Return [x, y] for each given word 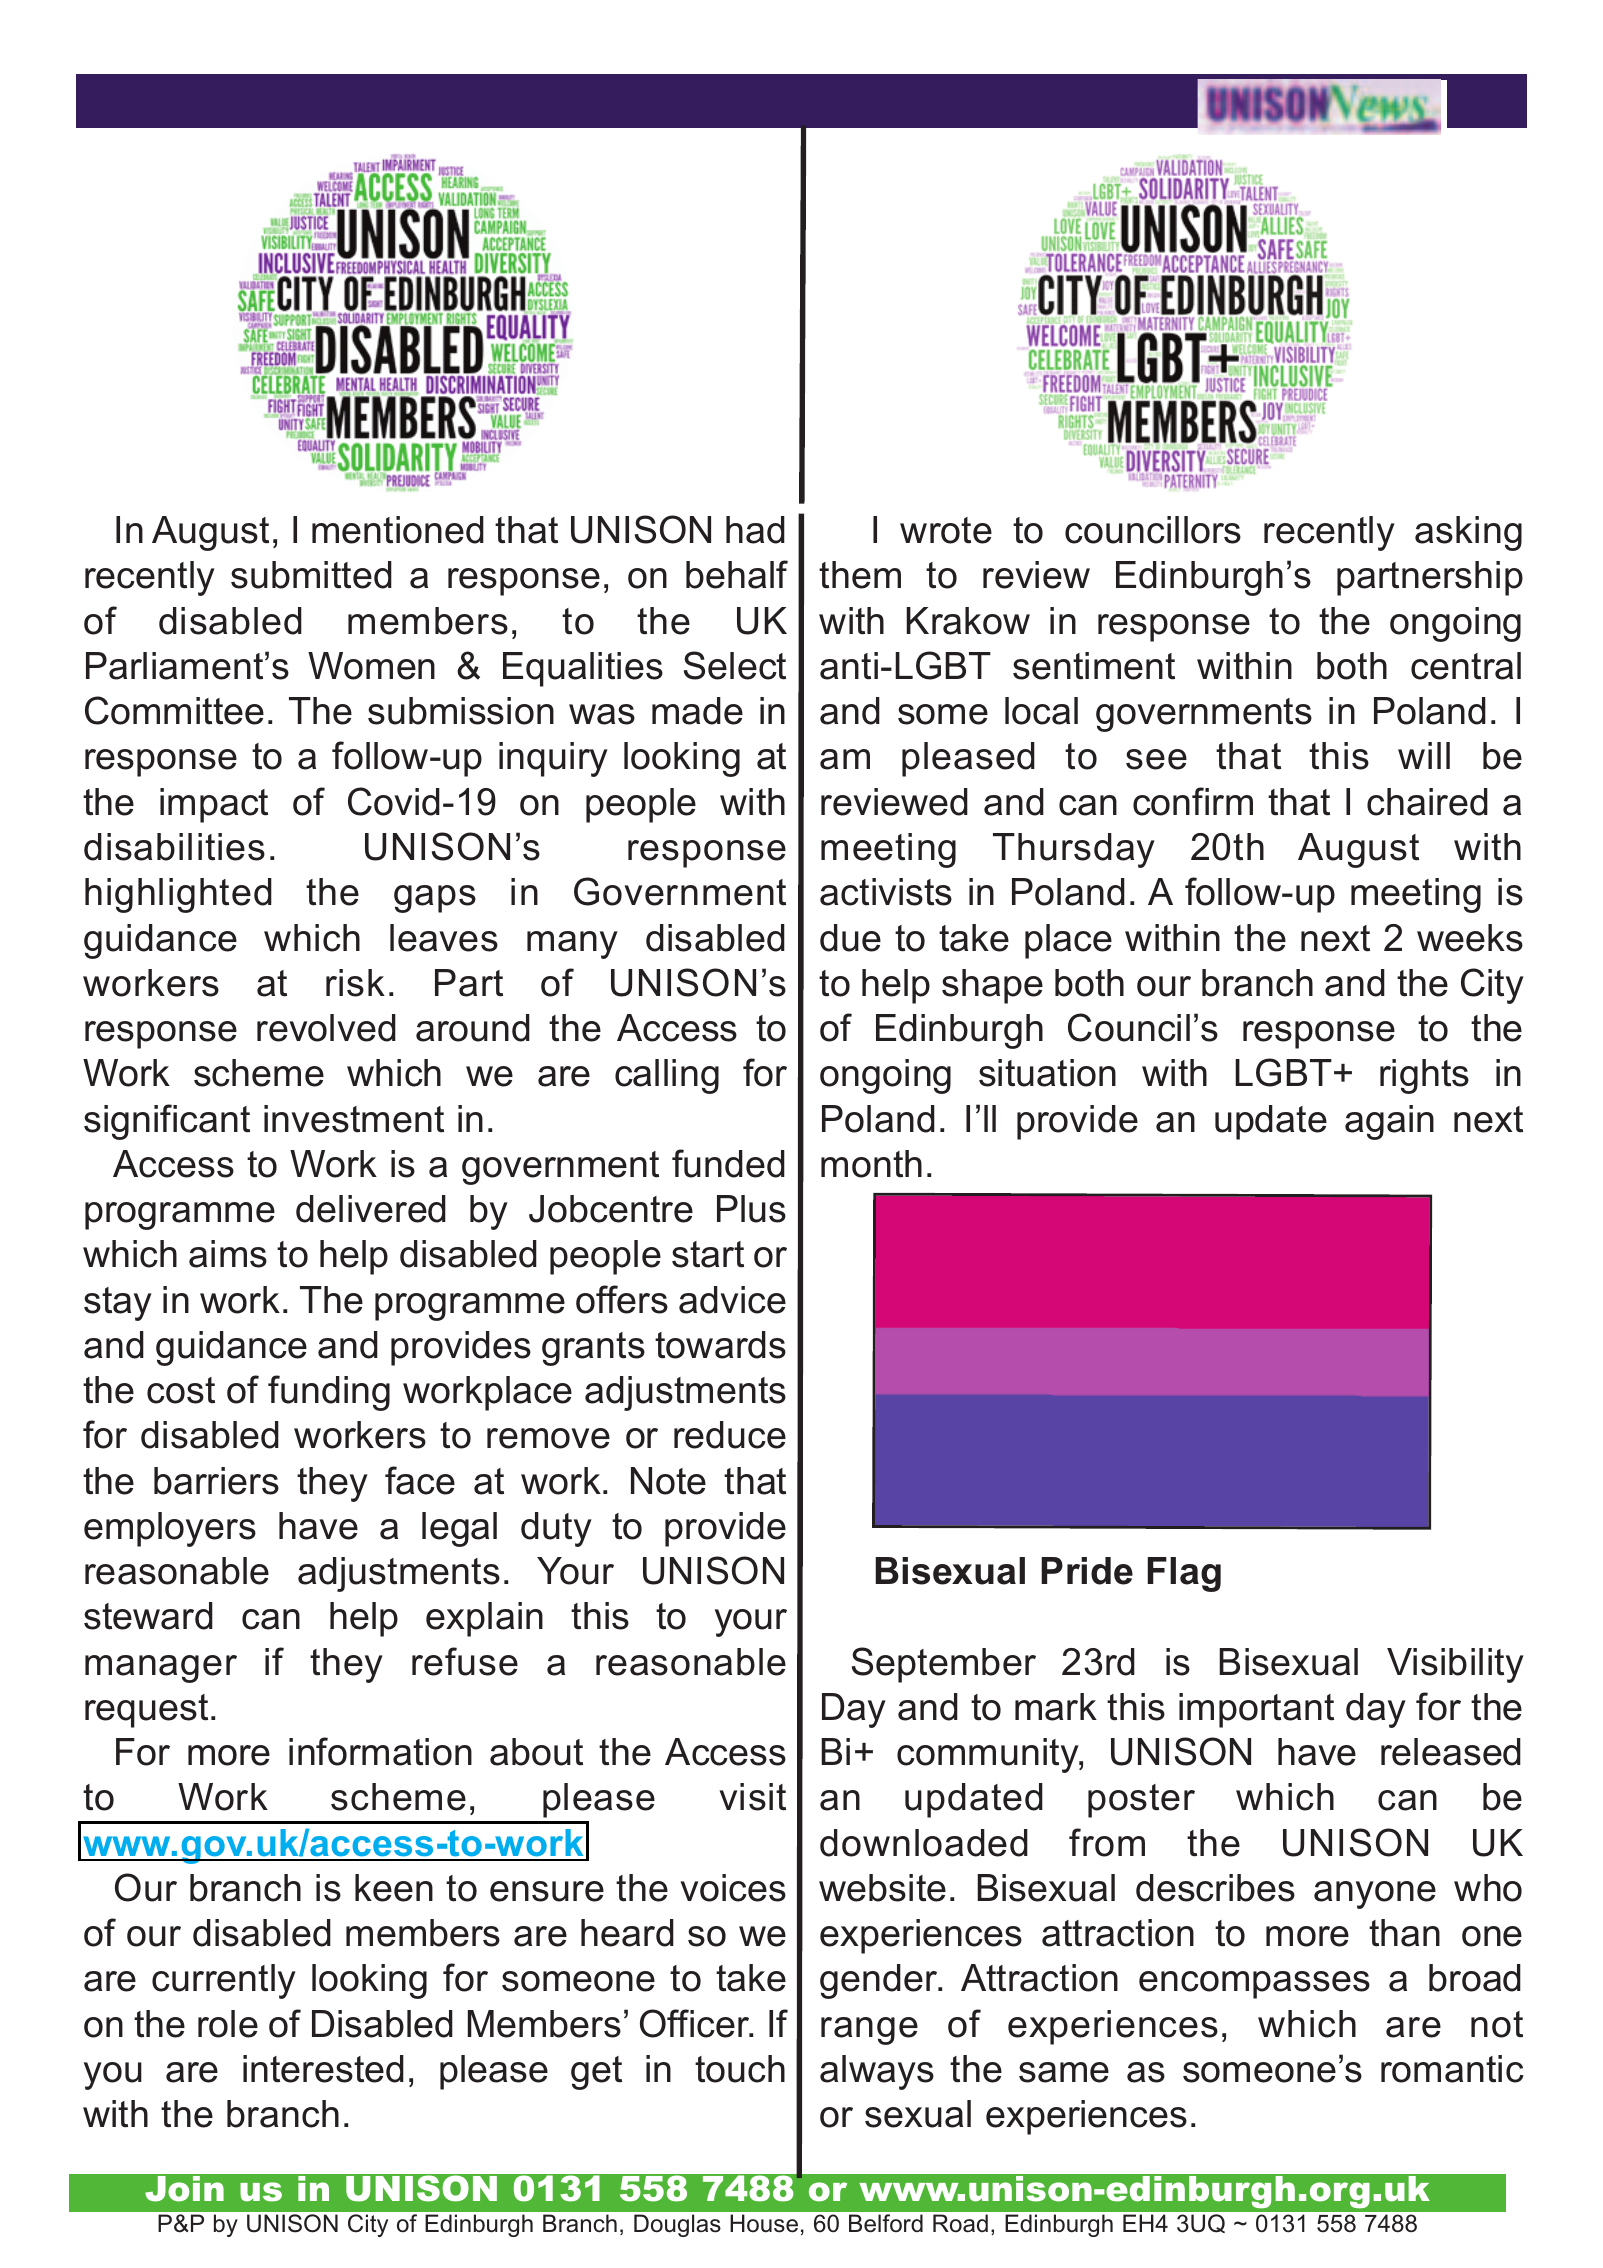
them [860, 575]
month [871, 1164]
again [1389, 1122]
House [764, 2223]
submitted [311, 575]
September [944, 1665]
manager [161, 1669]
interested [323, 2069]
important [1256, 1710]
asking [1468, 533]
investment [354, 1119]
